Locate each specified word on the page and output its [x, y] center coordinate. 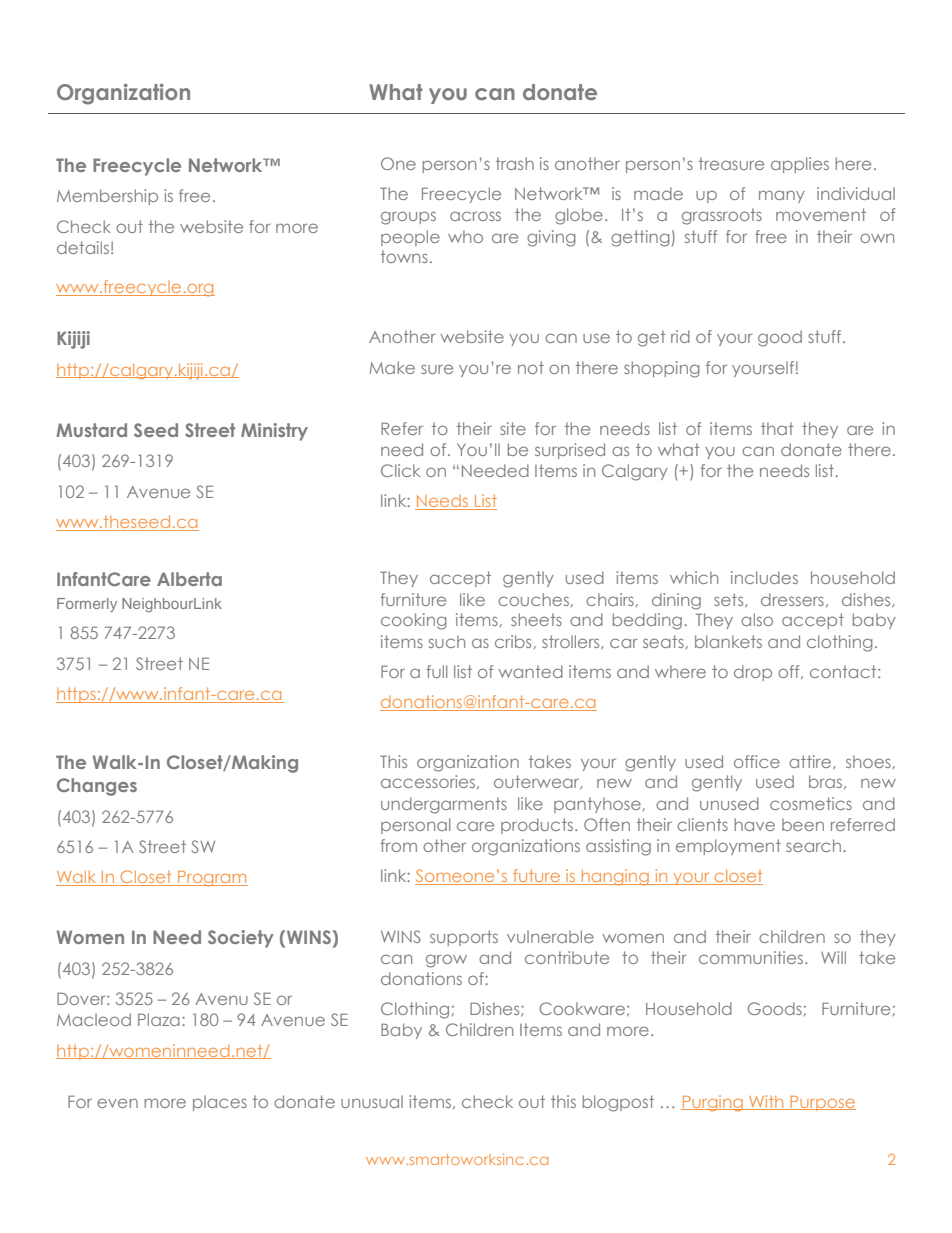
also [757, 619]
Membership [107, 197]
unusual [372, 1101]
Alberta [189, 579]
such [447, 641]
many [782, 196]
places [220, 1103]
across [475, 216]
